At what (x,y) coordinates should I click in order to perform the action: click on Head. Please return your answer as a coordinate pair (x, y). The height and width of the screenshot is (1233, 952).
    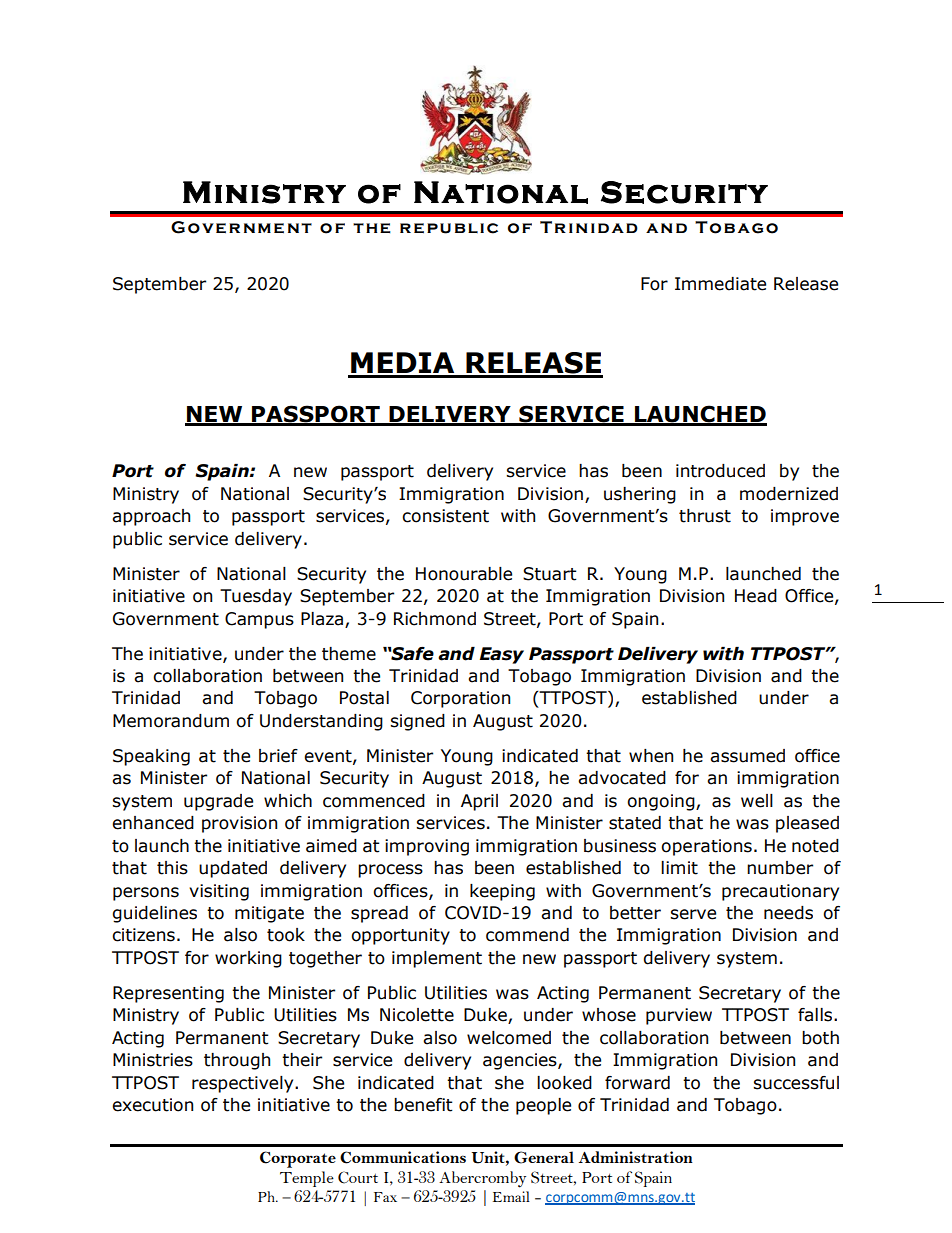
    Looking at the image, I should click on (756, 596).
